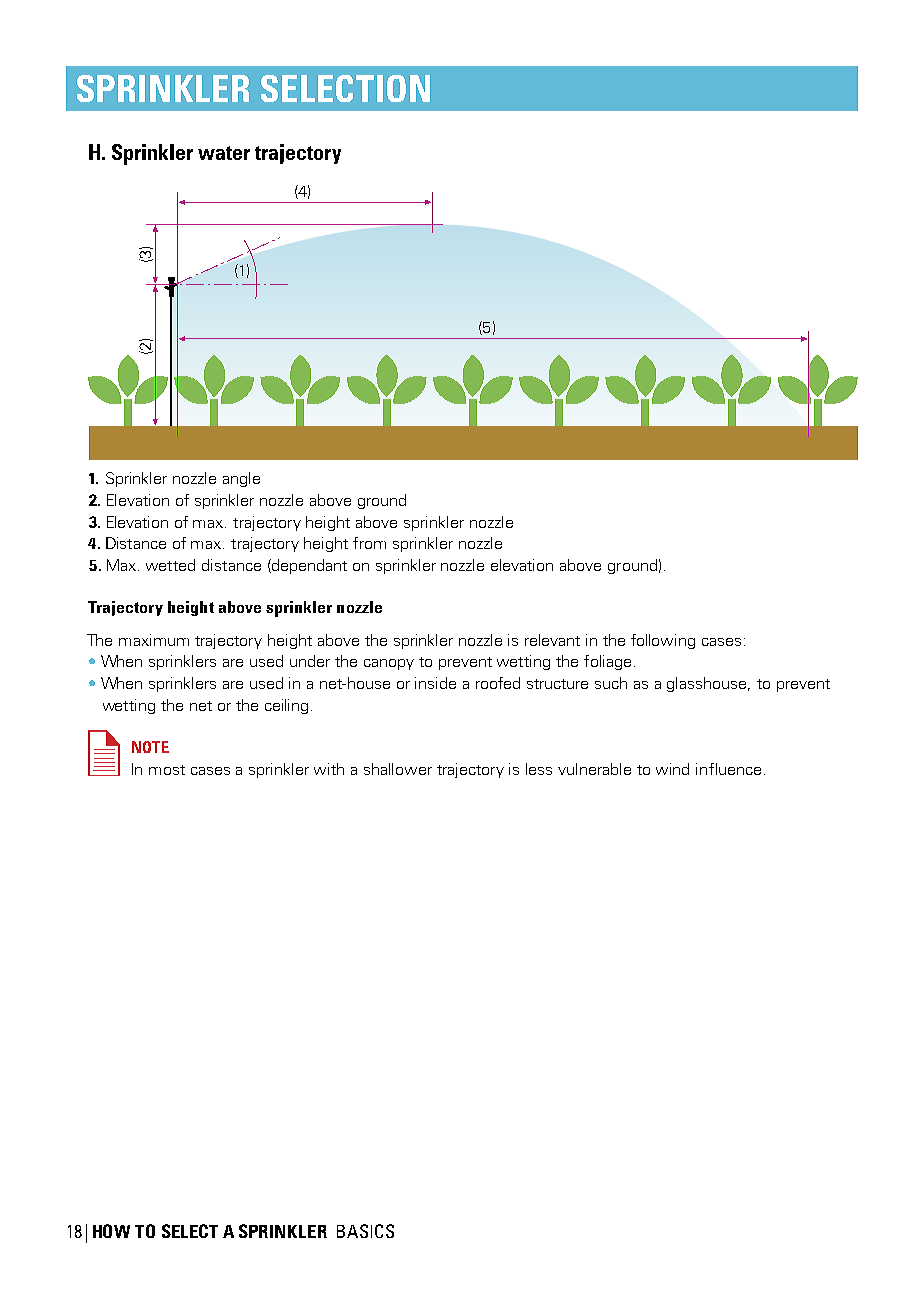 The height and width of the image is (1308, 924). Describe the element at coordinates (663, 641) in the image. I see `following` at that location.
